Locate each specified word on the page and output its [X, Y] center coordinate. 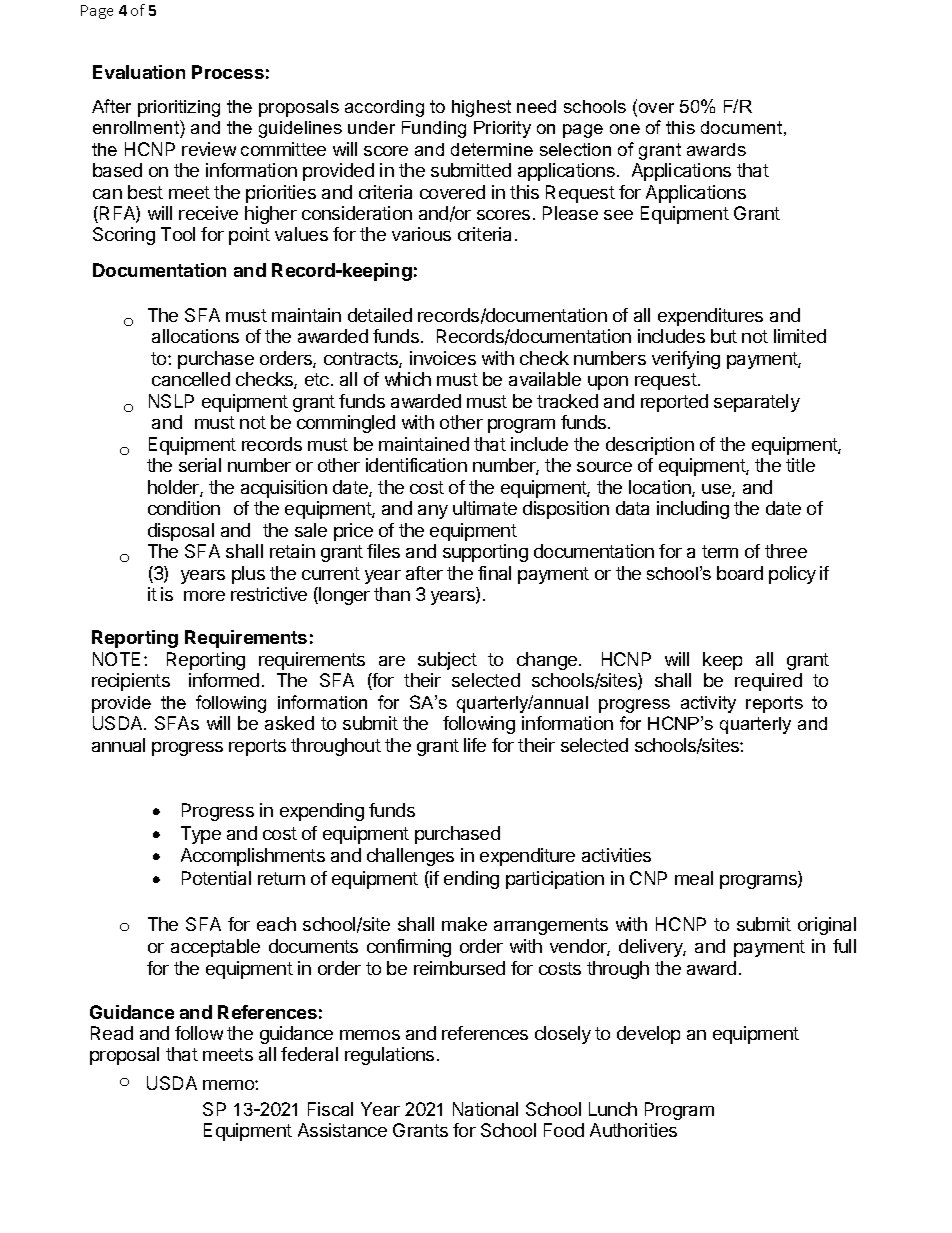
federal [309, 1054]
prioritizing [179, 108]
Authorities [633, 1130]
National [485, 1109]
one [625, 129]
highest [481, 108]
